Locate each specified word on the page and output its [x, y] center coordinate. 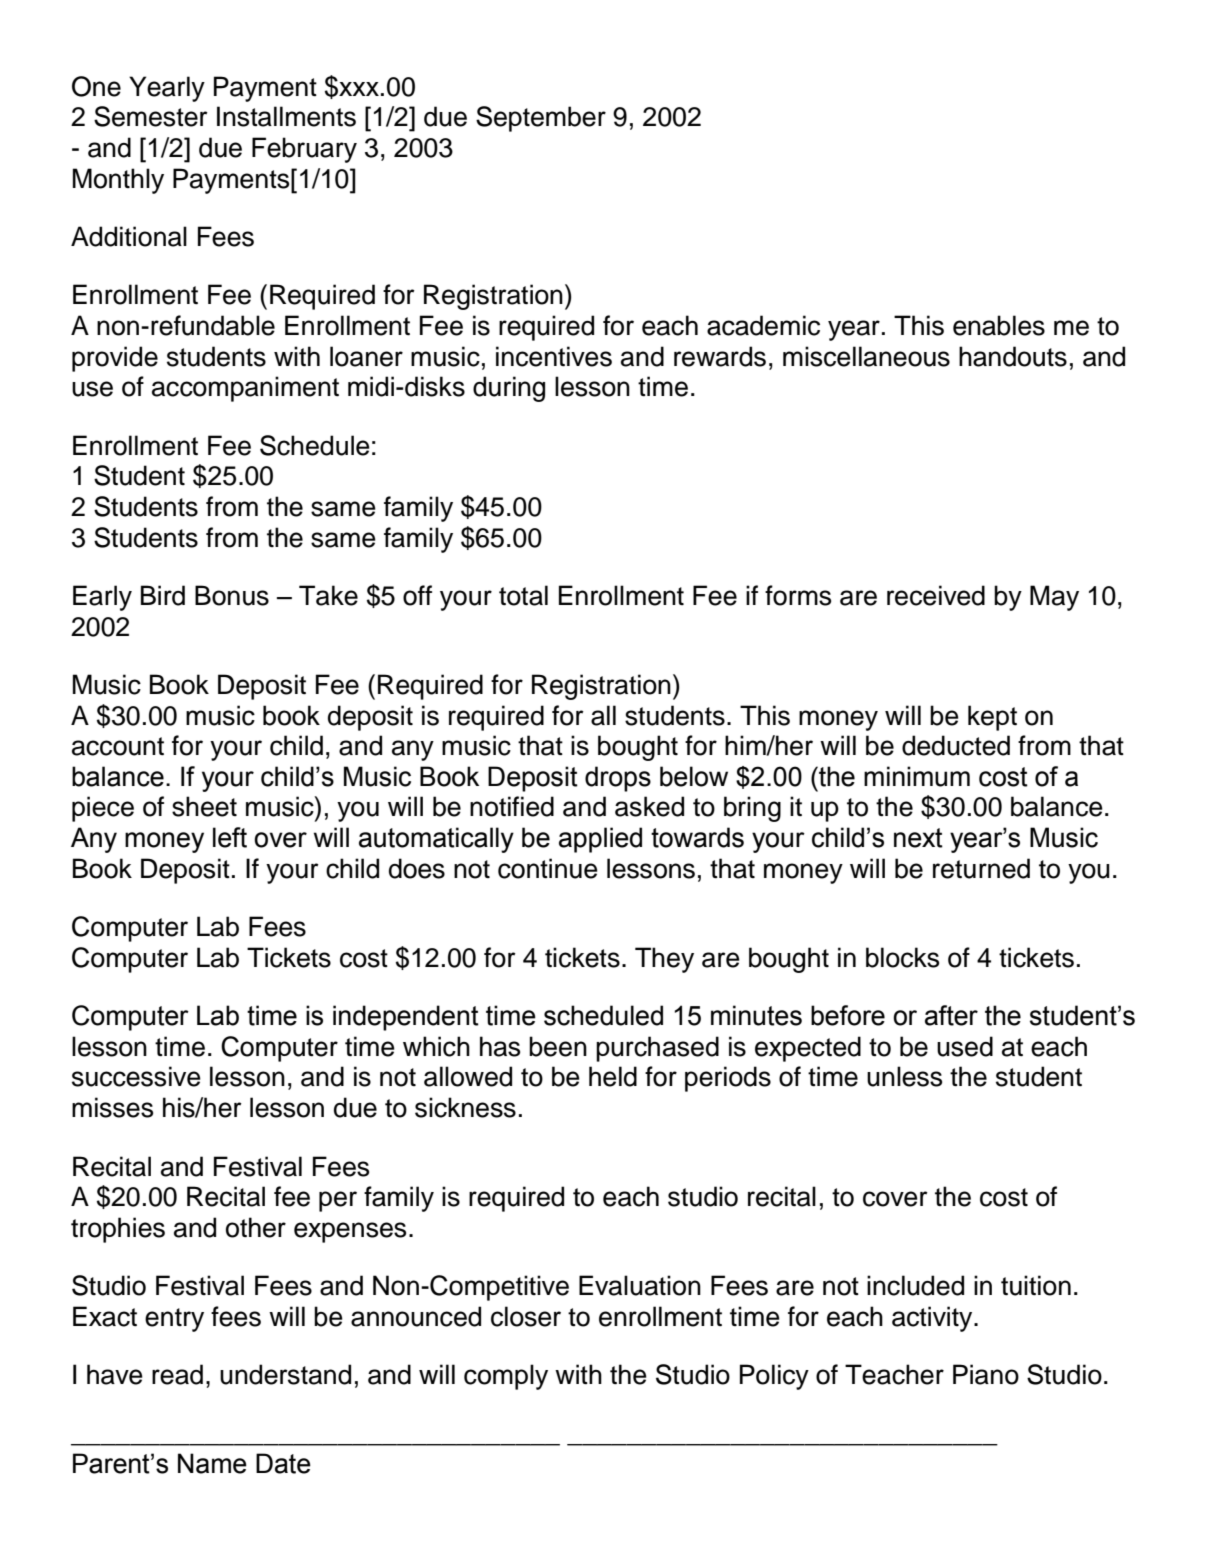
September [541, 119]
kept [992, 718]
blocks [902, 957]
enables [999, 325]
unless [904, 1076]
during [509, 389]
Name [212, 1463]
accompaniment [245, 389]
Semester [151, 116]
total [523, 595]
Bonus [232, 595]
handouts [1013, 356]
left [230, 837]
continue [548, 868]
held [613, 1076]
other [256, 1227]
